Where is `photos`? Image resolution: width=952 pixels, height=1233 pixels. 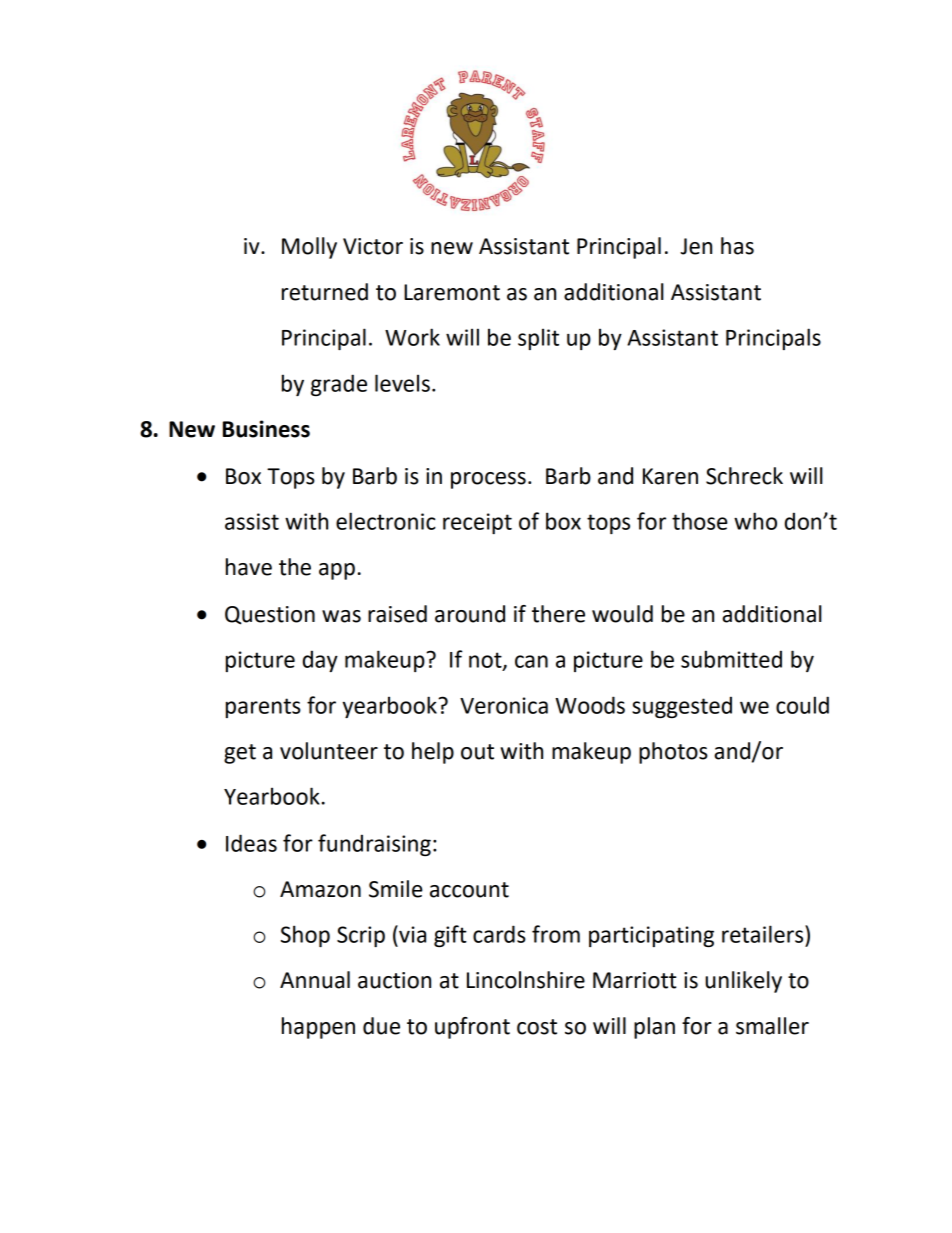 photos is located at coordinates (673, 753).
